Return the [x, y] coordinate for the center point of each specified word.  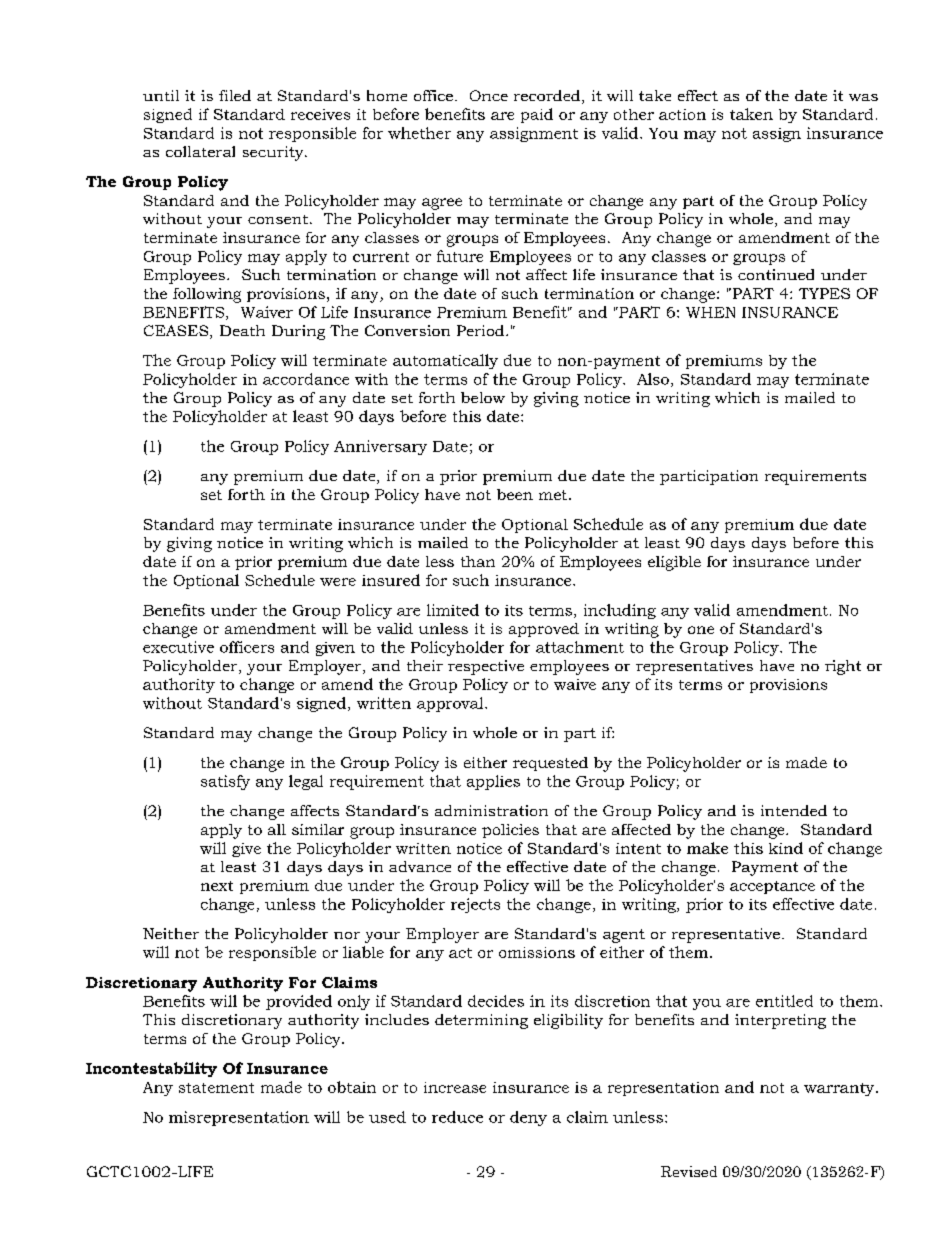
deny [528, 1118]
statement [216, 1088]
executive [178, 647]
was [863, 97]
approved [544, 630]
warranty [840, 1089]
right [843, 667]
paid [537, 115]
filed [235, 95]
